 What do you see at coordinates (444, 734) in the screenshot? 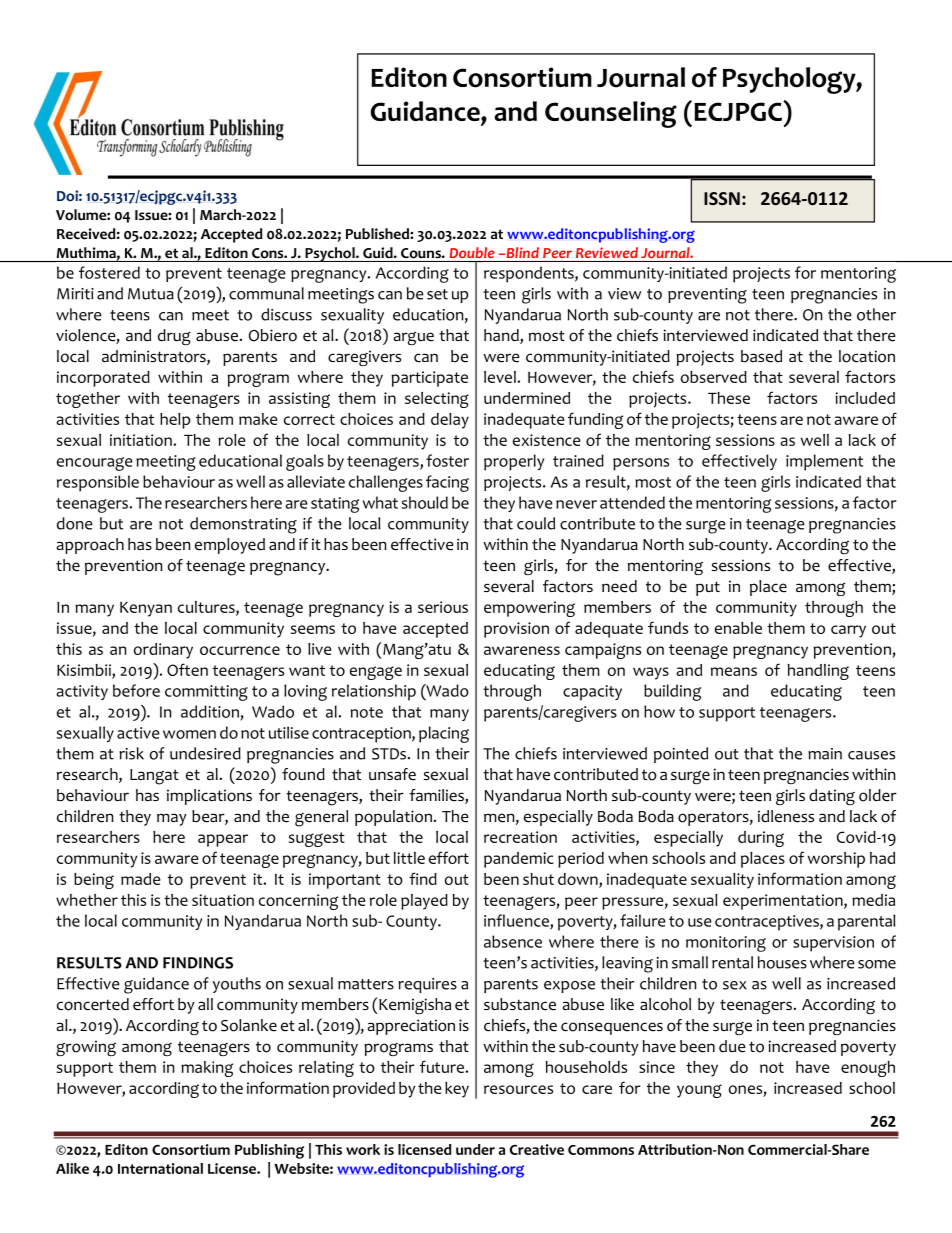
I see `placing` at bounding box center [444, 734].
